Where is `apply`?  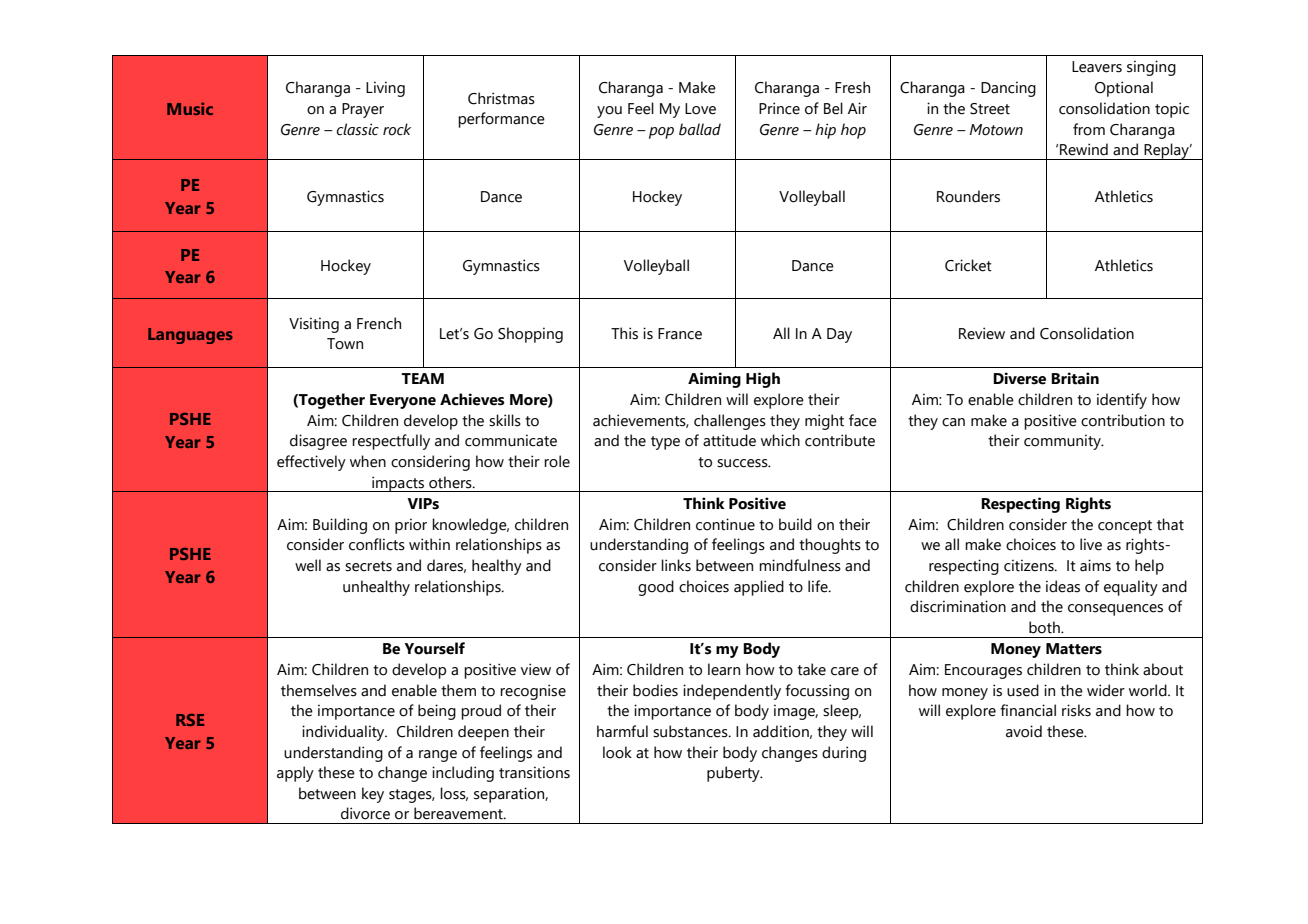 apply is located at coordinates (295, 774).
